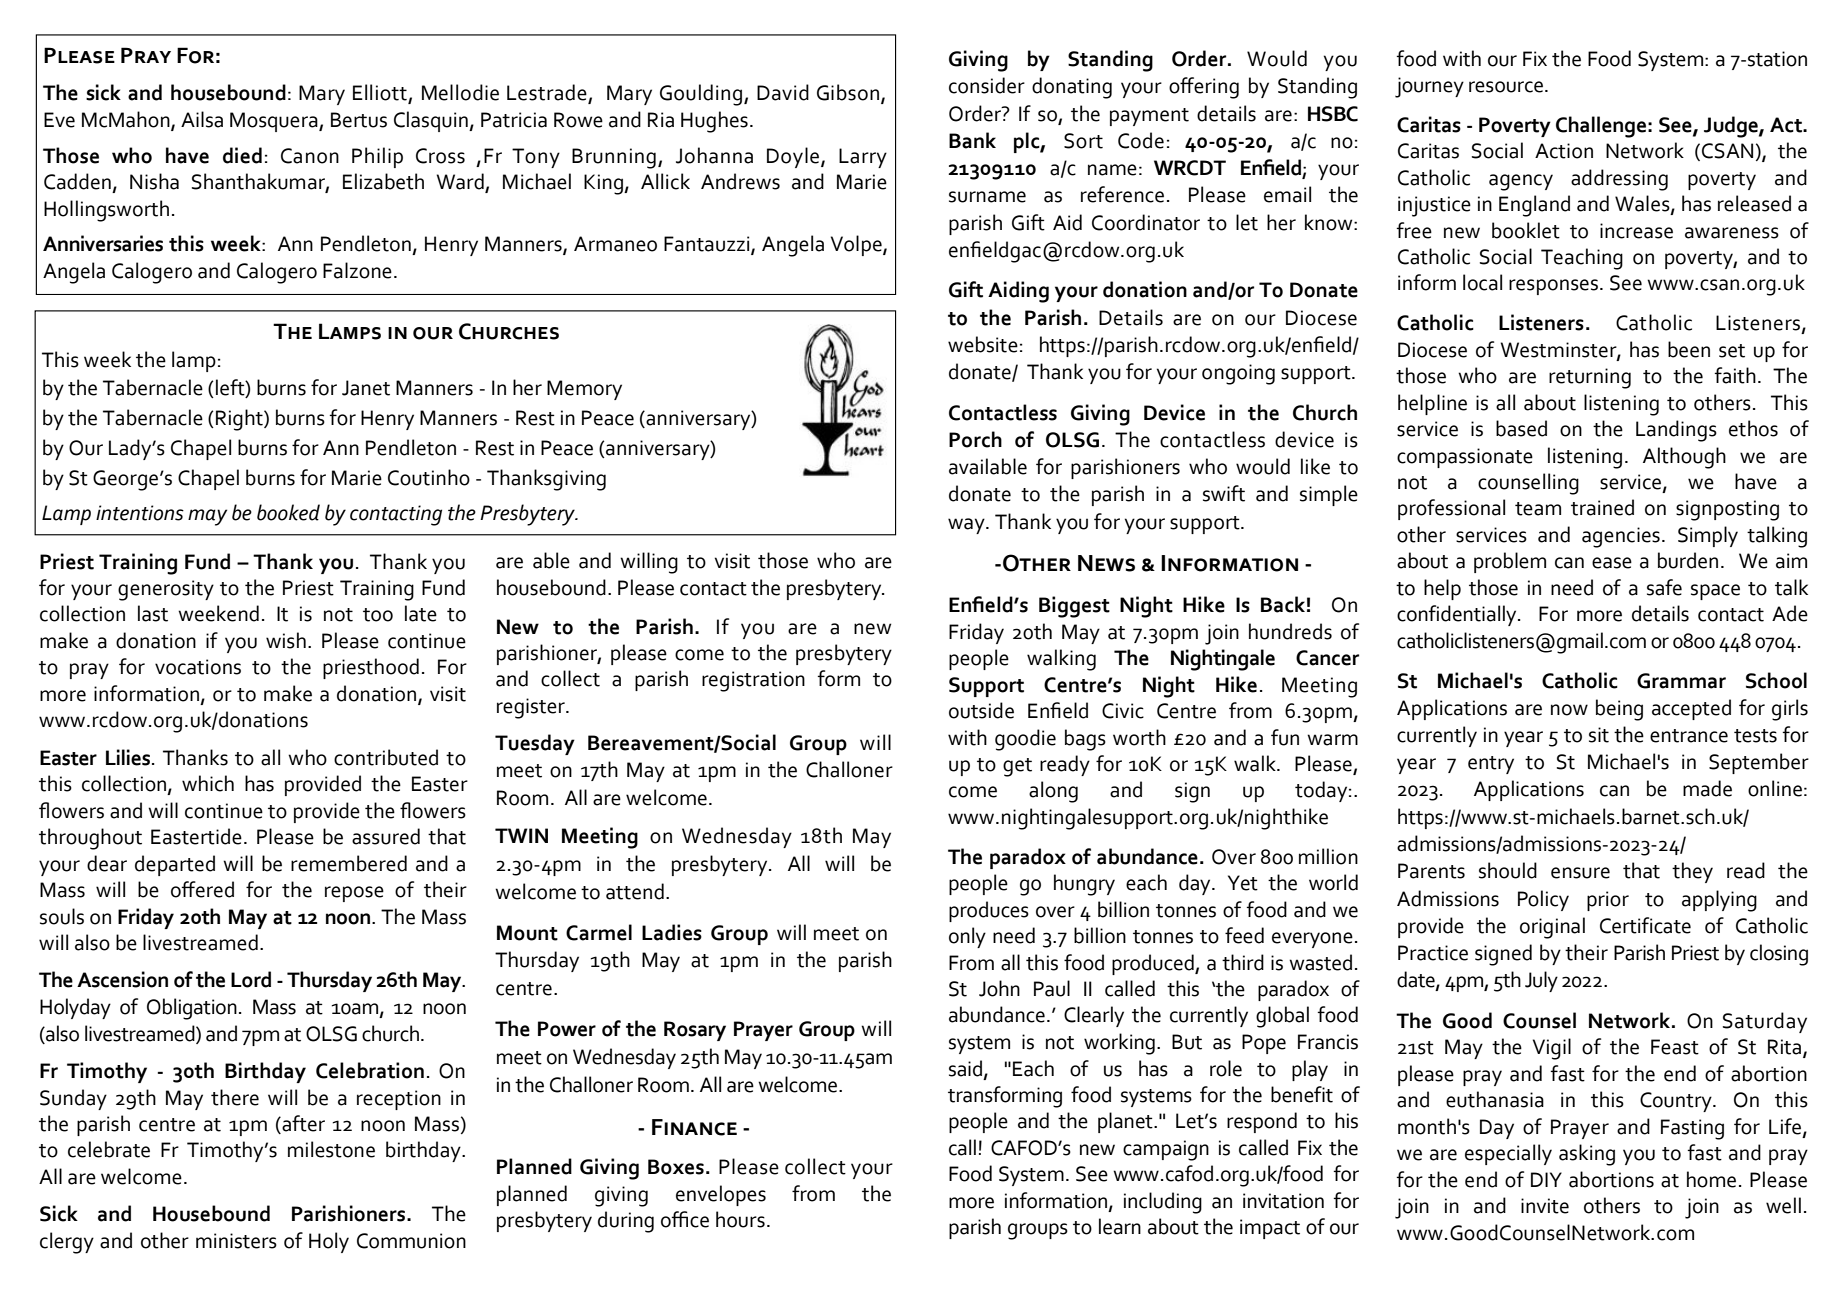 The width and height of the image is (1846, 1305). What do you see at coordinates (236, 1241) in the image?
I see `ministers` at bounding box center [236, 1241].
